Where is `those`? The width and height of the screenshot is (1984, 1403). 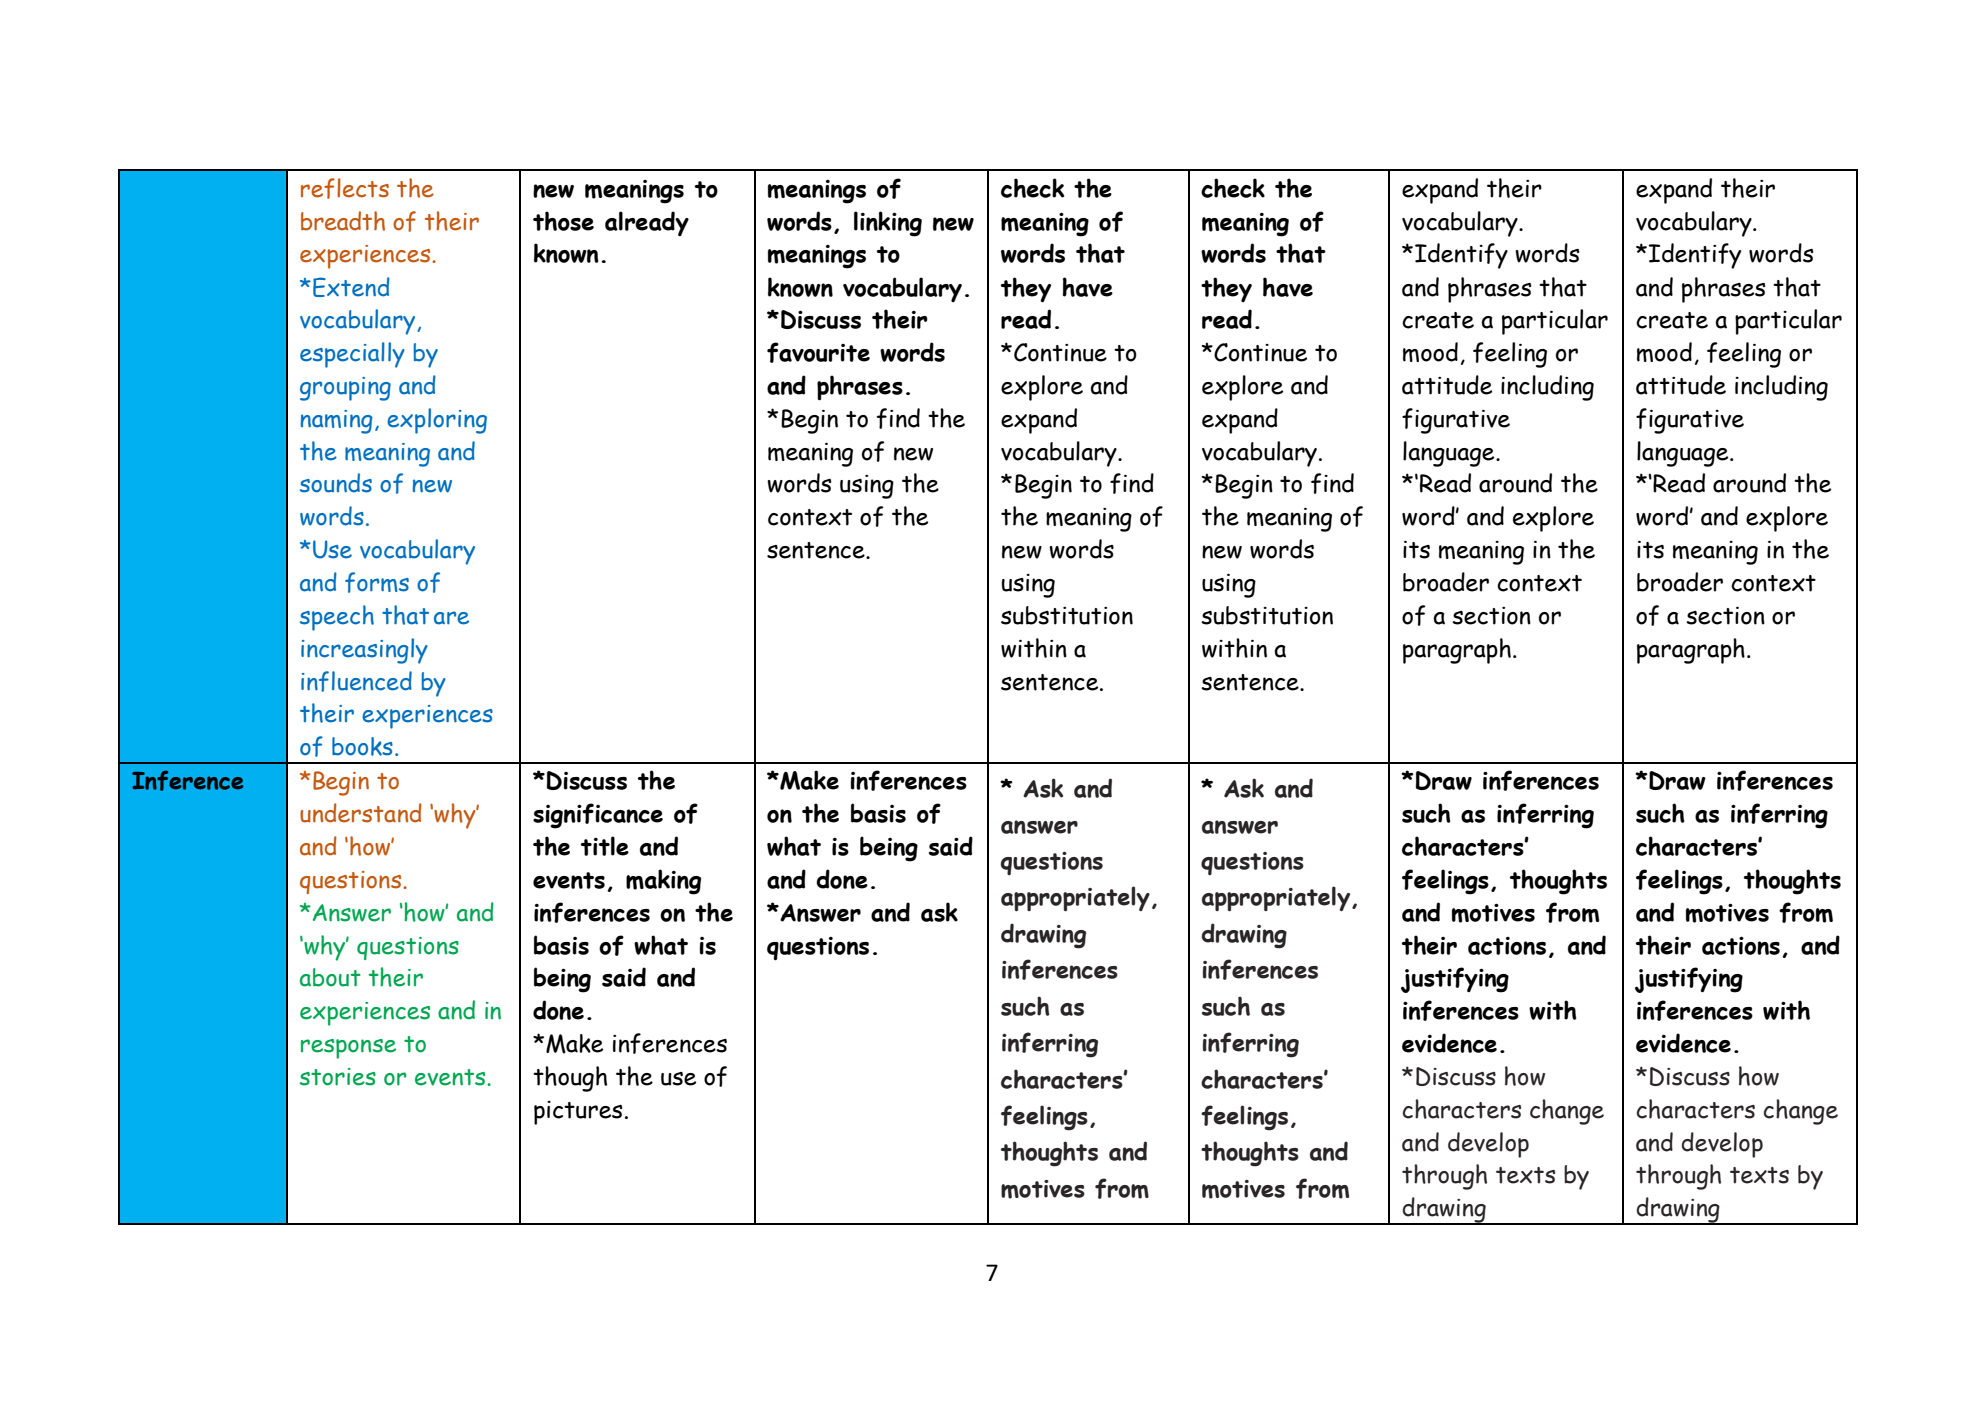
those is located at coordinates (563, 221).
